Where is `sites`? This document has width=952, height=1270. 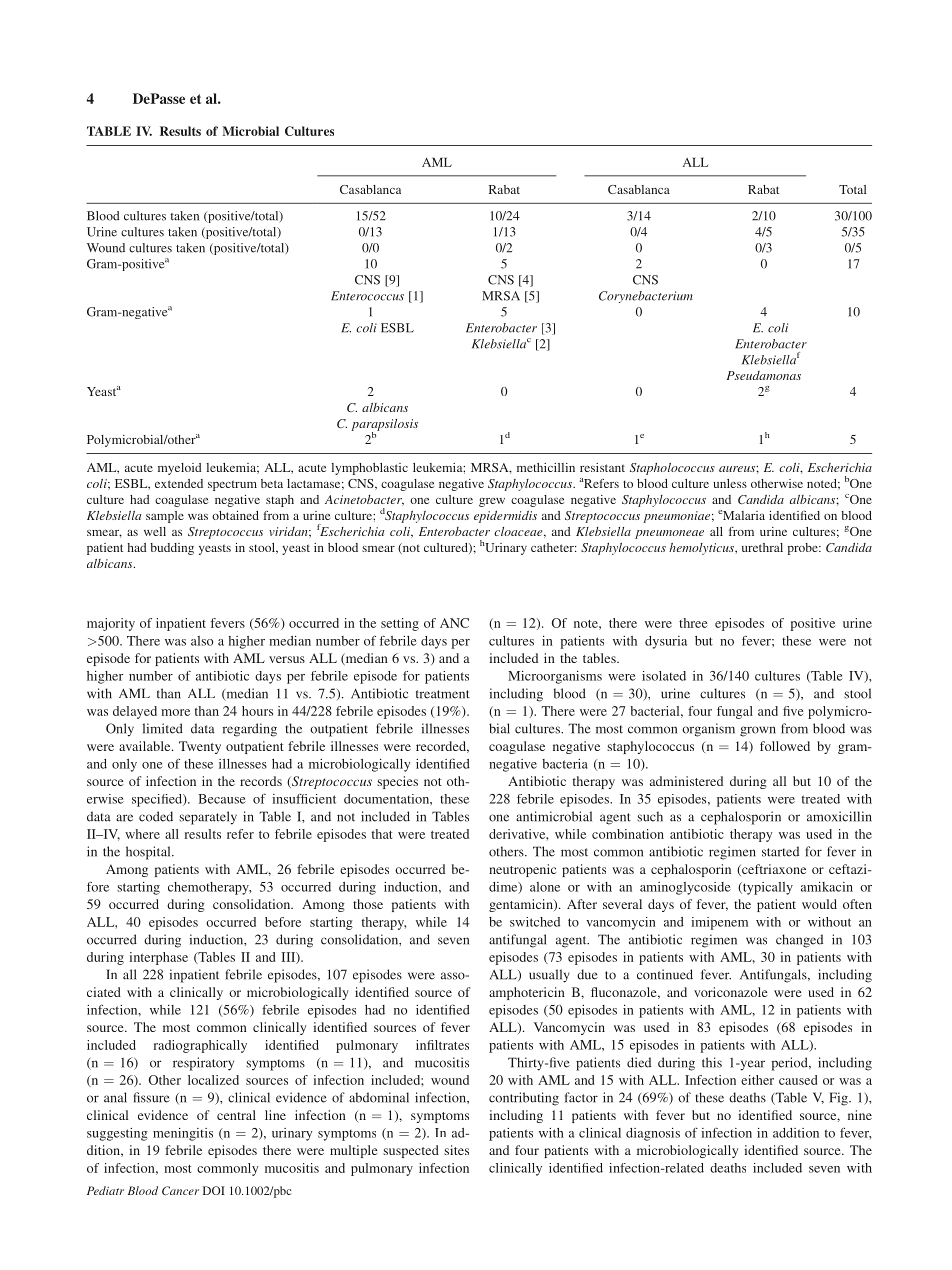
sites is located at coordinates (456, 1150).
